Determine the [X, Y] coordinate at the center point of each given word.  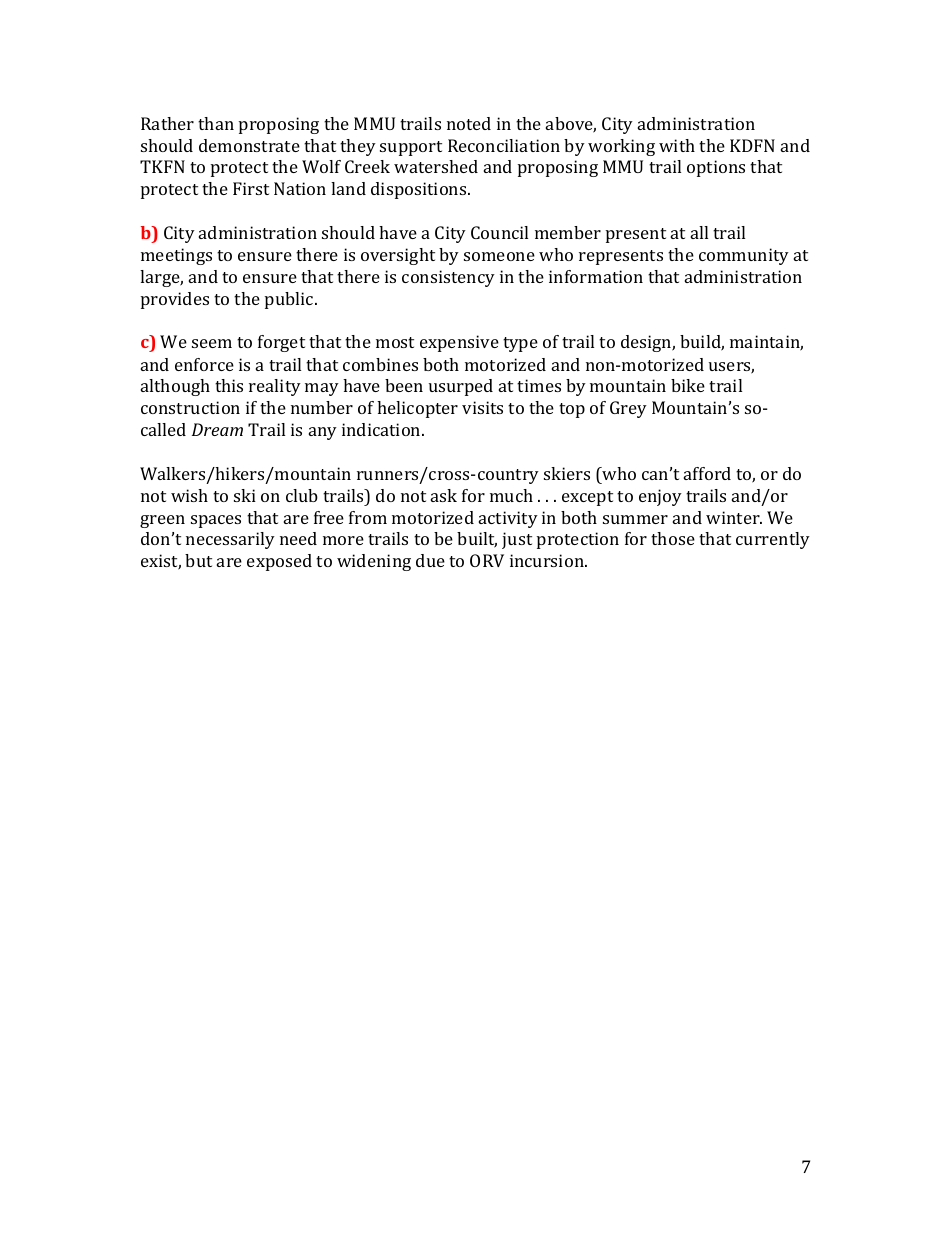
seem [212, 343]
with [677, 145]
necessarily [230, 540]
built [477, 540]
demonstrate [249, 145]
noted [469, 123]
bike [688, 385]
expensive [459, 343]
